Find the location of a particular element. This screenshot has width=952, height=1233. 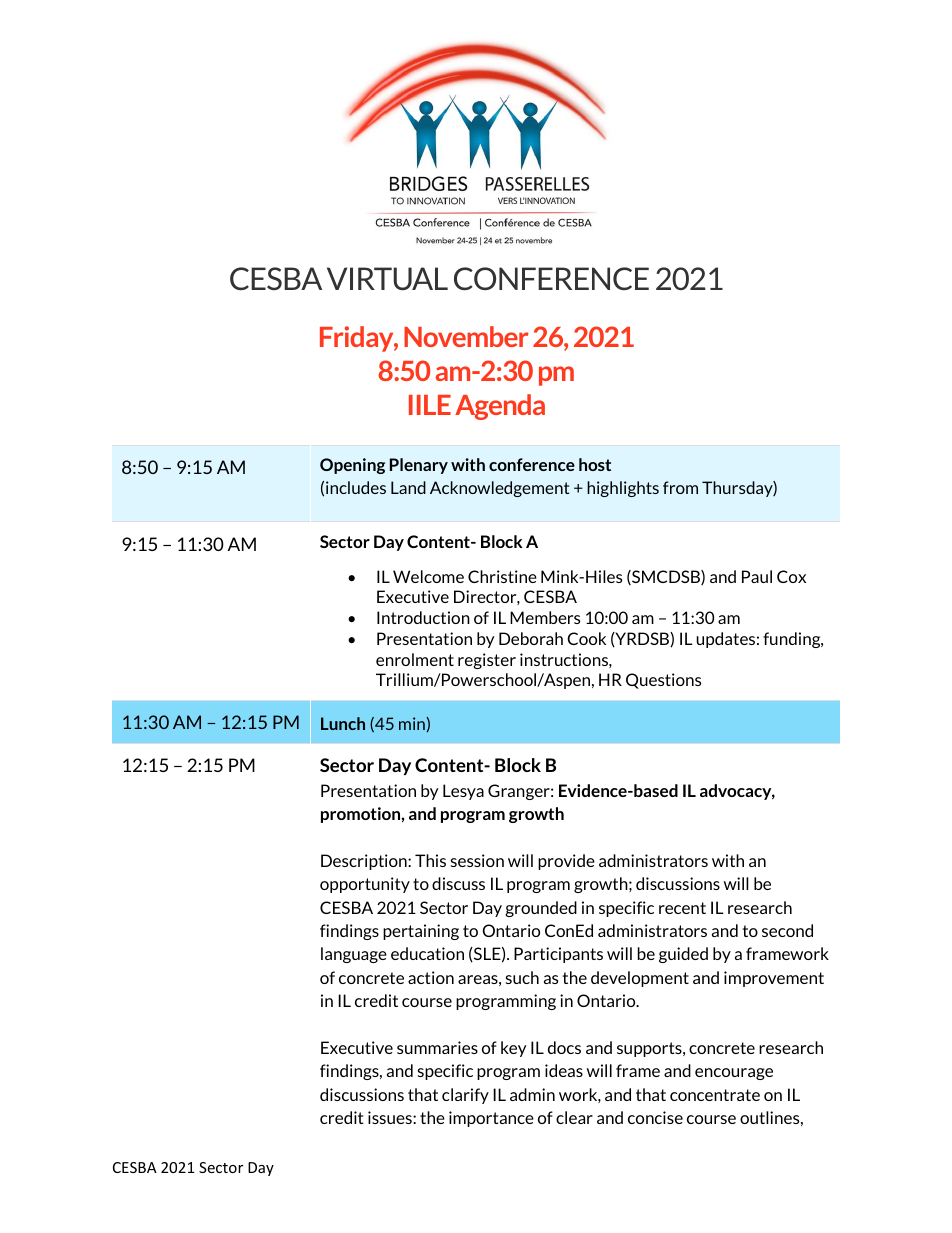

from is located at coordinates (680, 487).
